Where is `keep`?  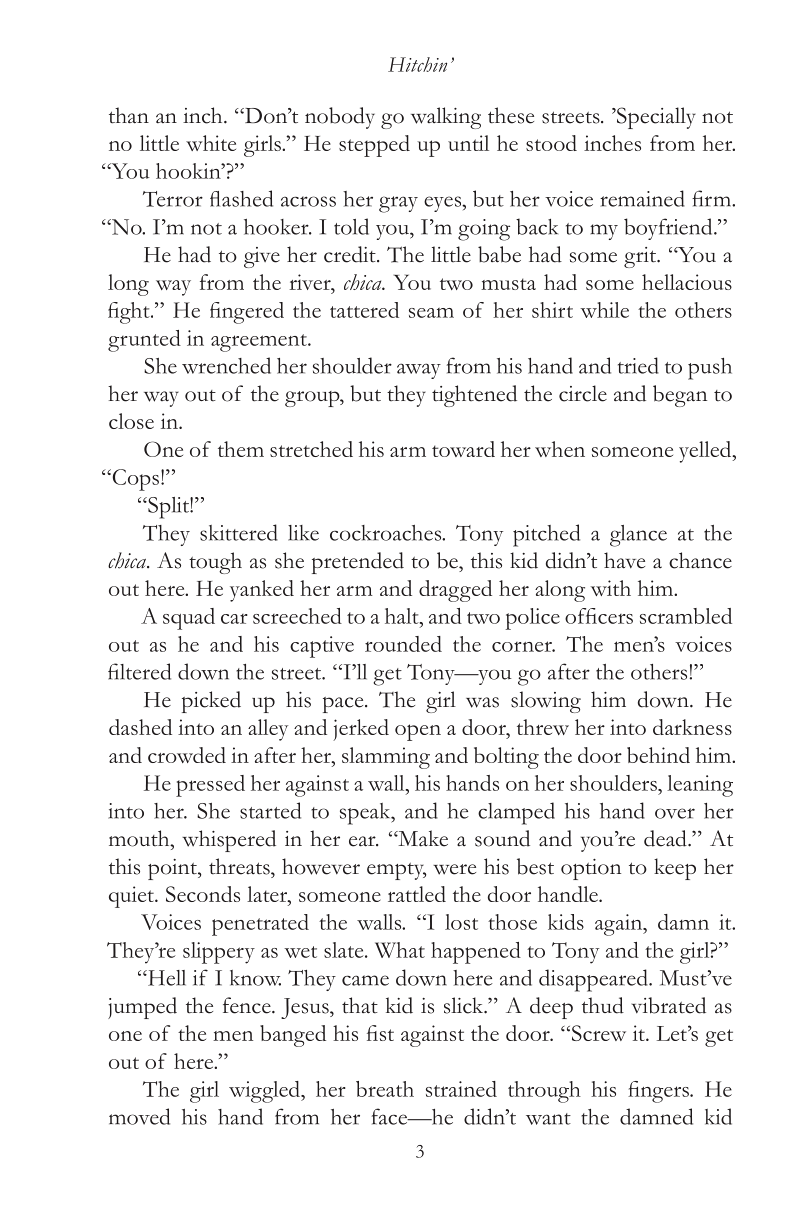 keep is located at coordinates (675, 869).
